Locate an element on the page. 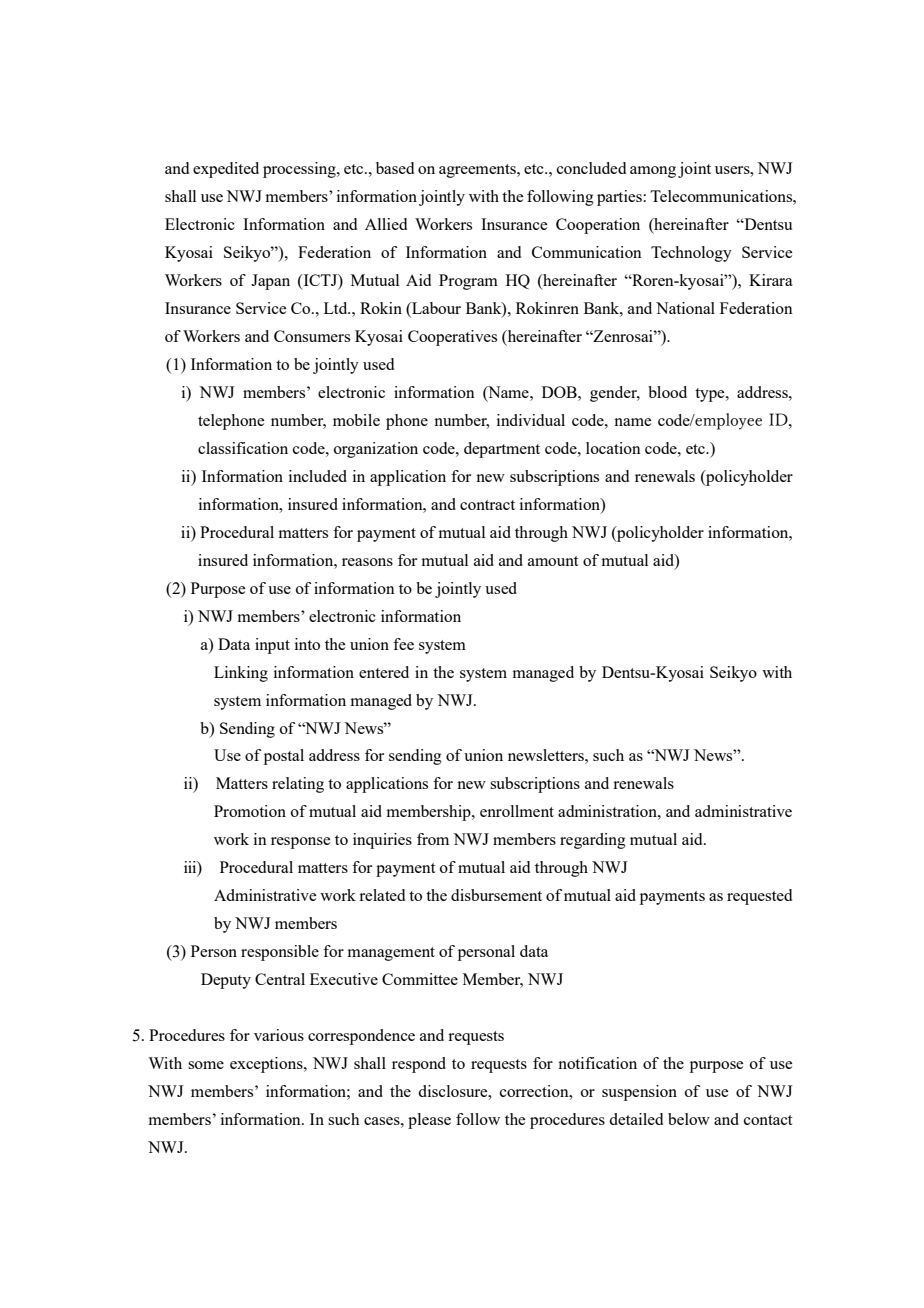  amount is located at coordinates (553, 561).
